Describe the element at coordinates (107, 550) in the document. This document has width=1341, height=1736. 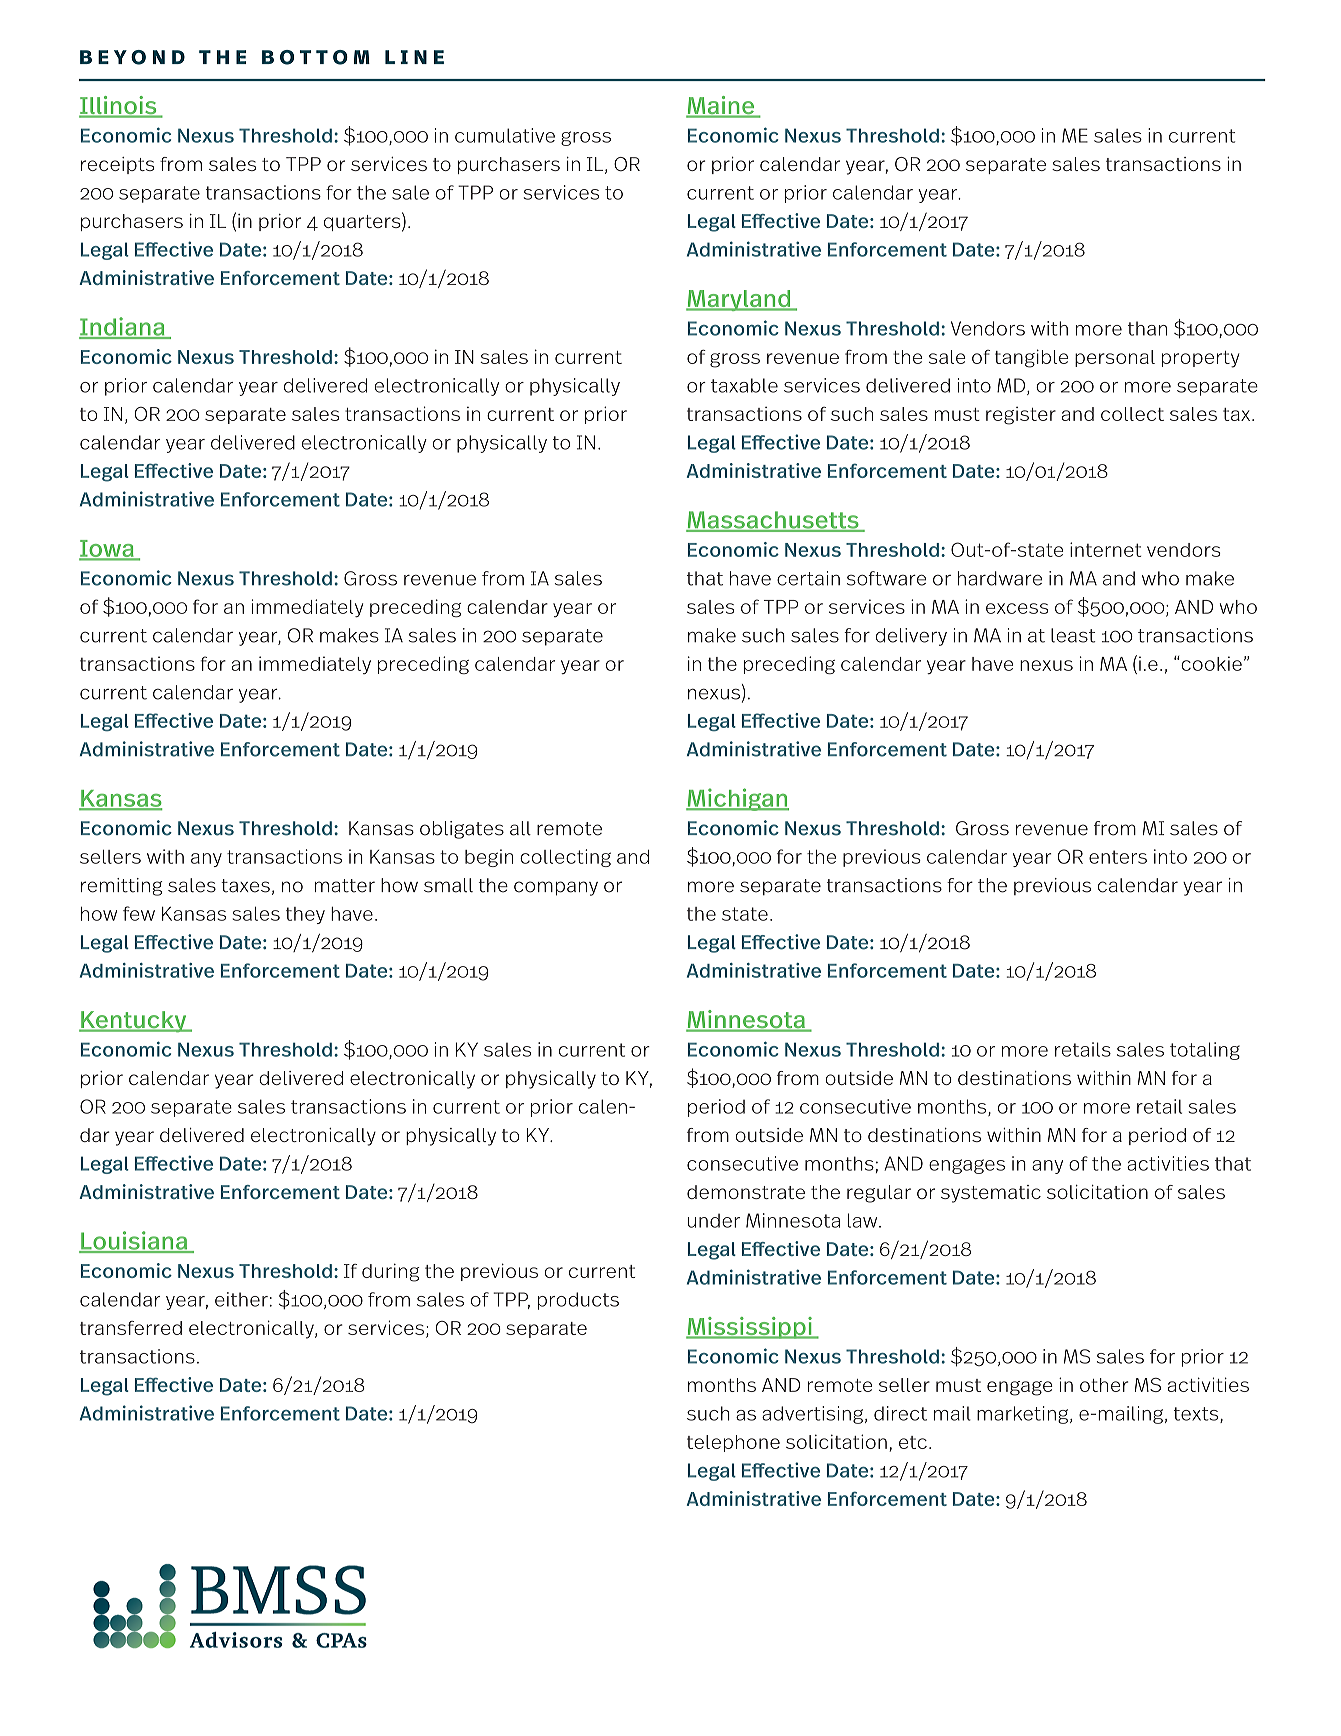
I see `Iowa` at that location.
